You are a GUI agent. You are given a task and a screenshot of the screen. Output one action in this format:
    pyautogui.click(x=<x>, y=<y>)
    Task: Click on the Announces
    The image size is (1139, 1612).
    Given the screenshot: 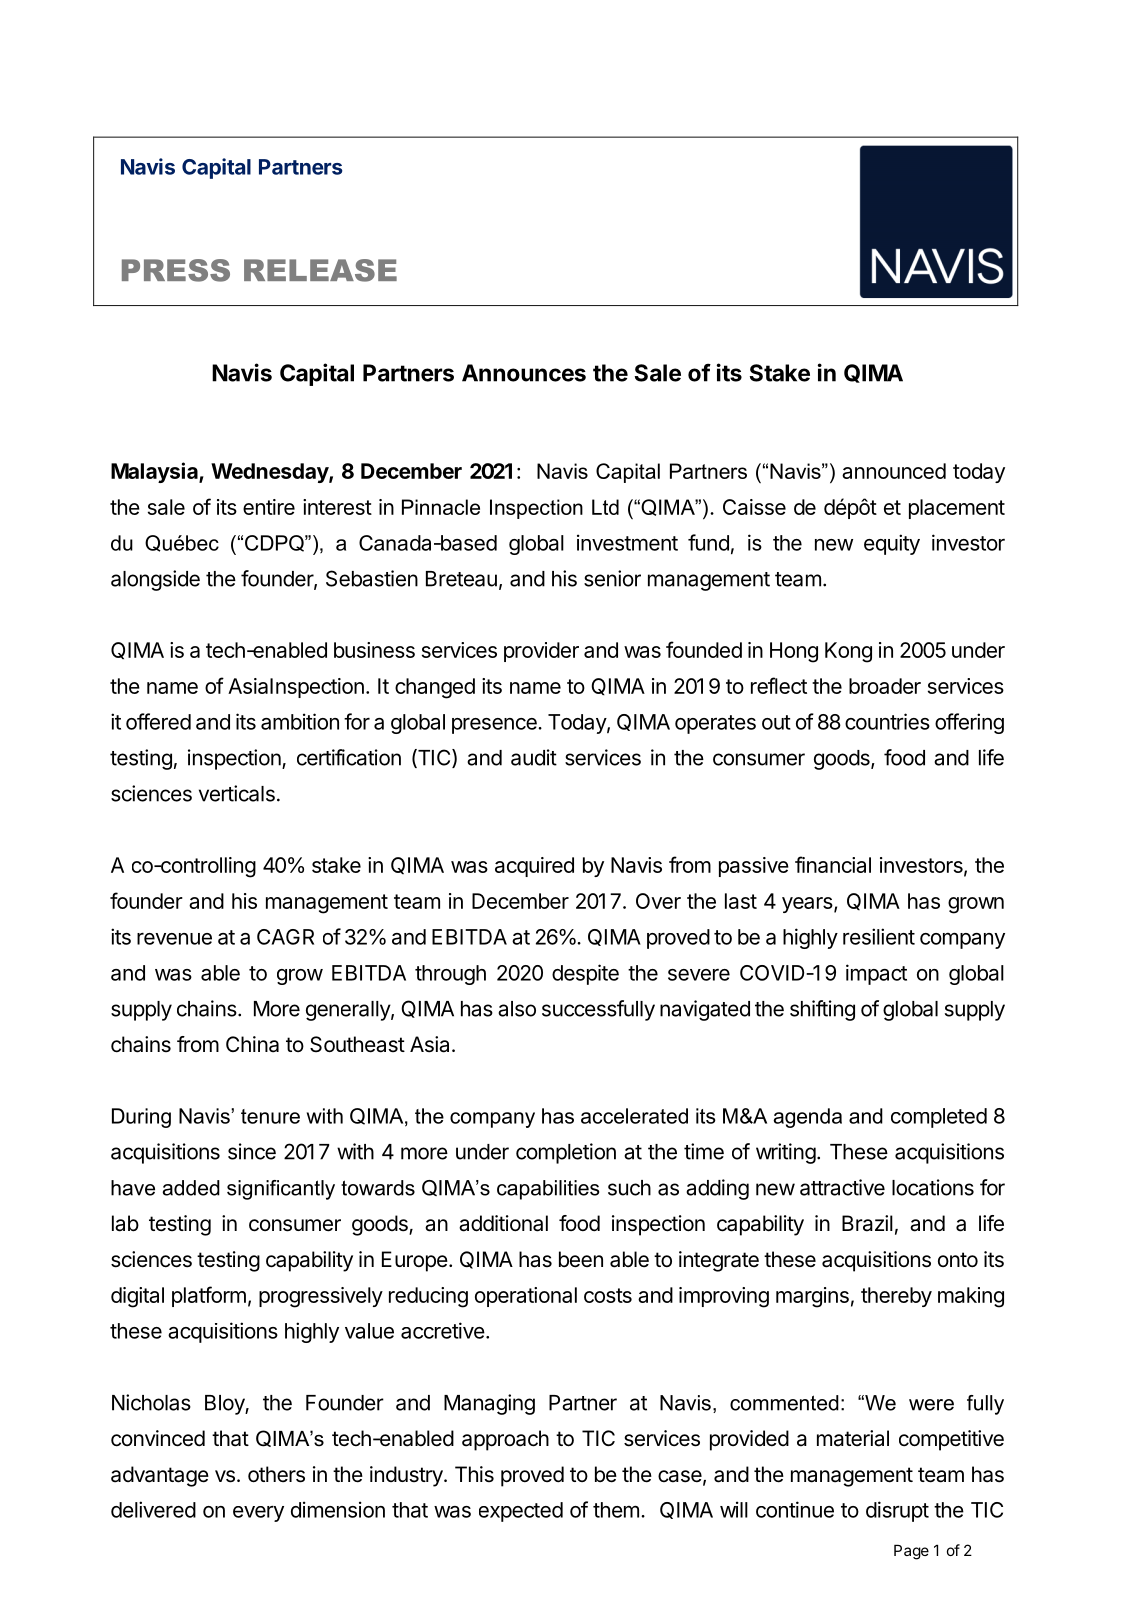 What is the action you would take?
    pyautogui.click(x=524, y=373)
